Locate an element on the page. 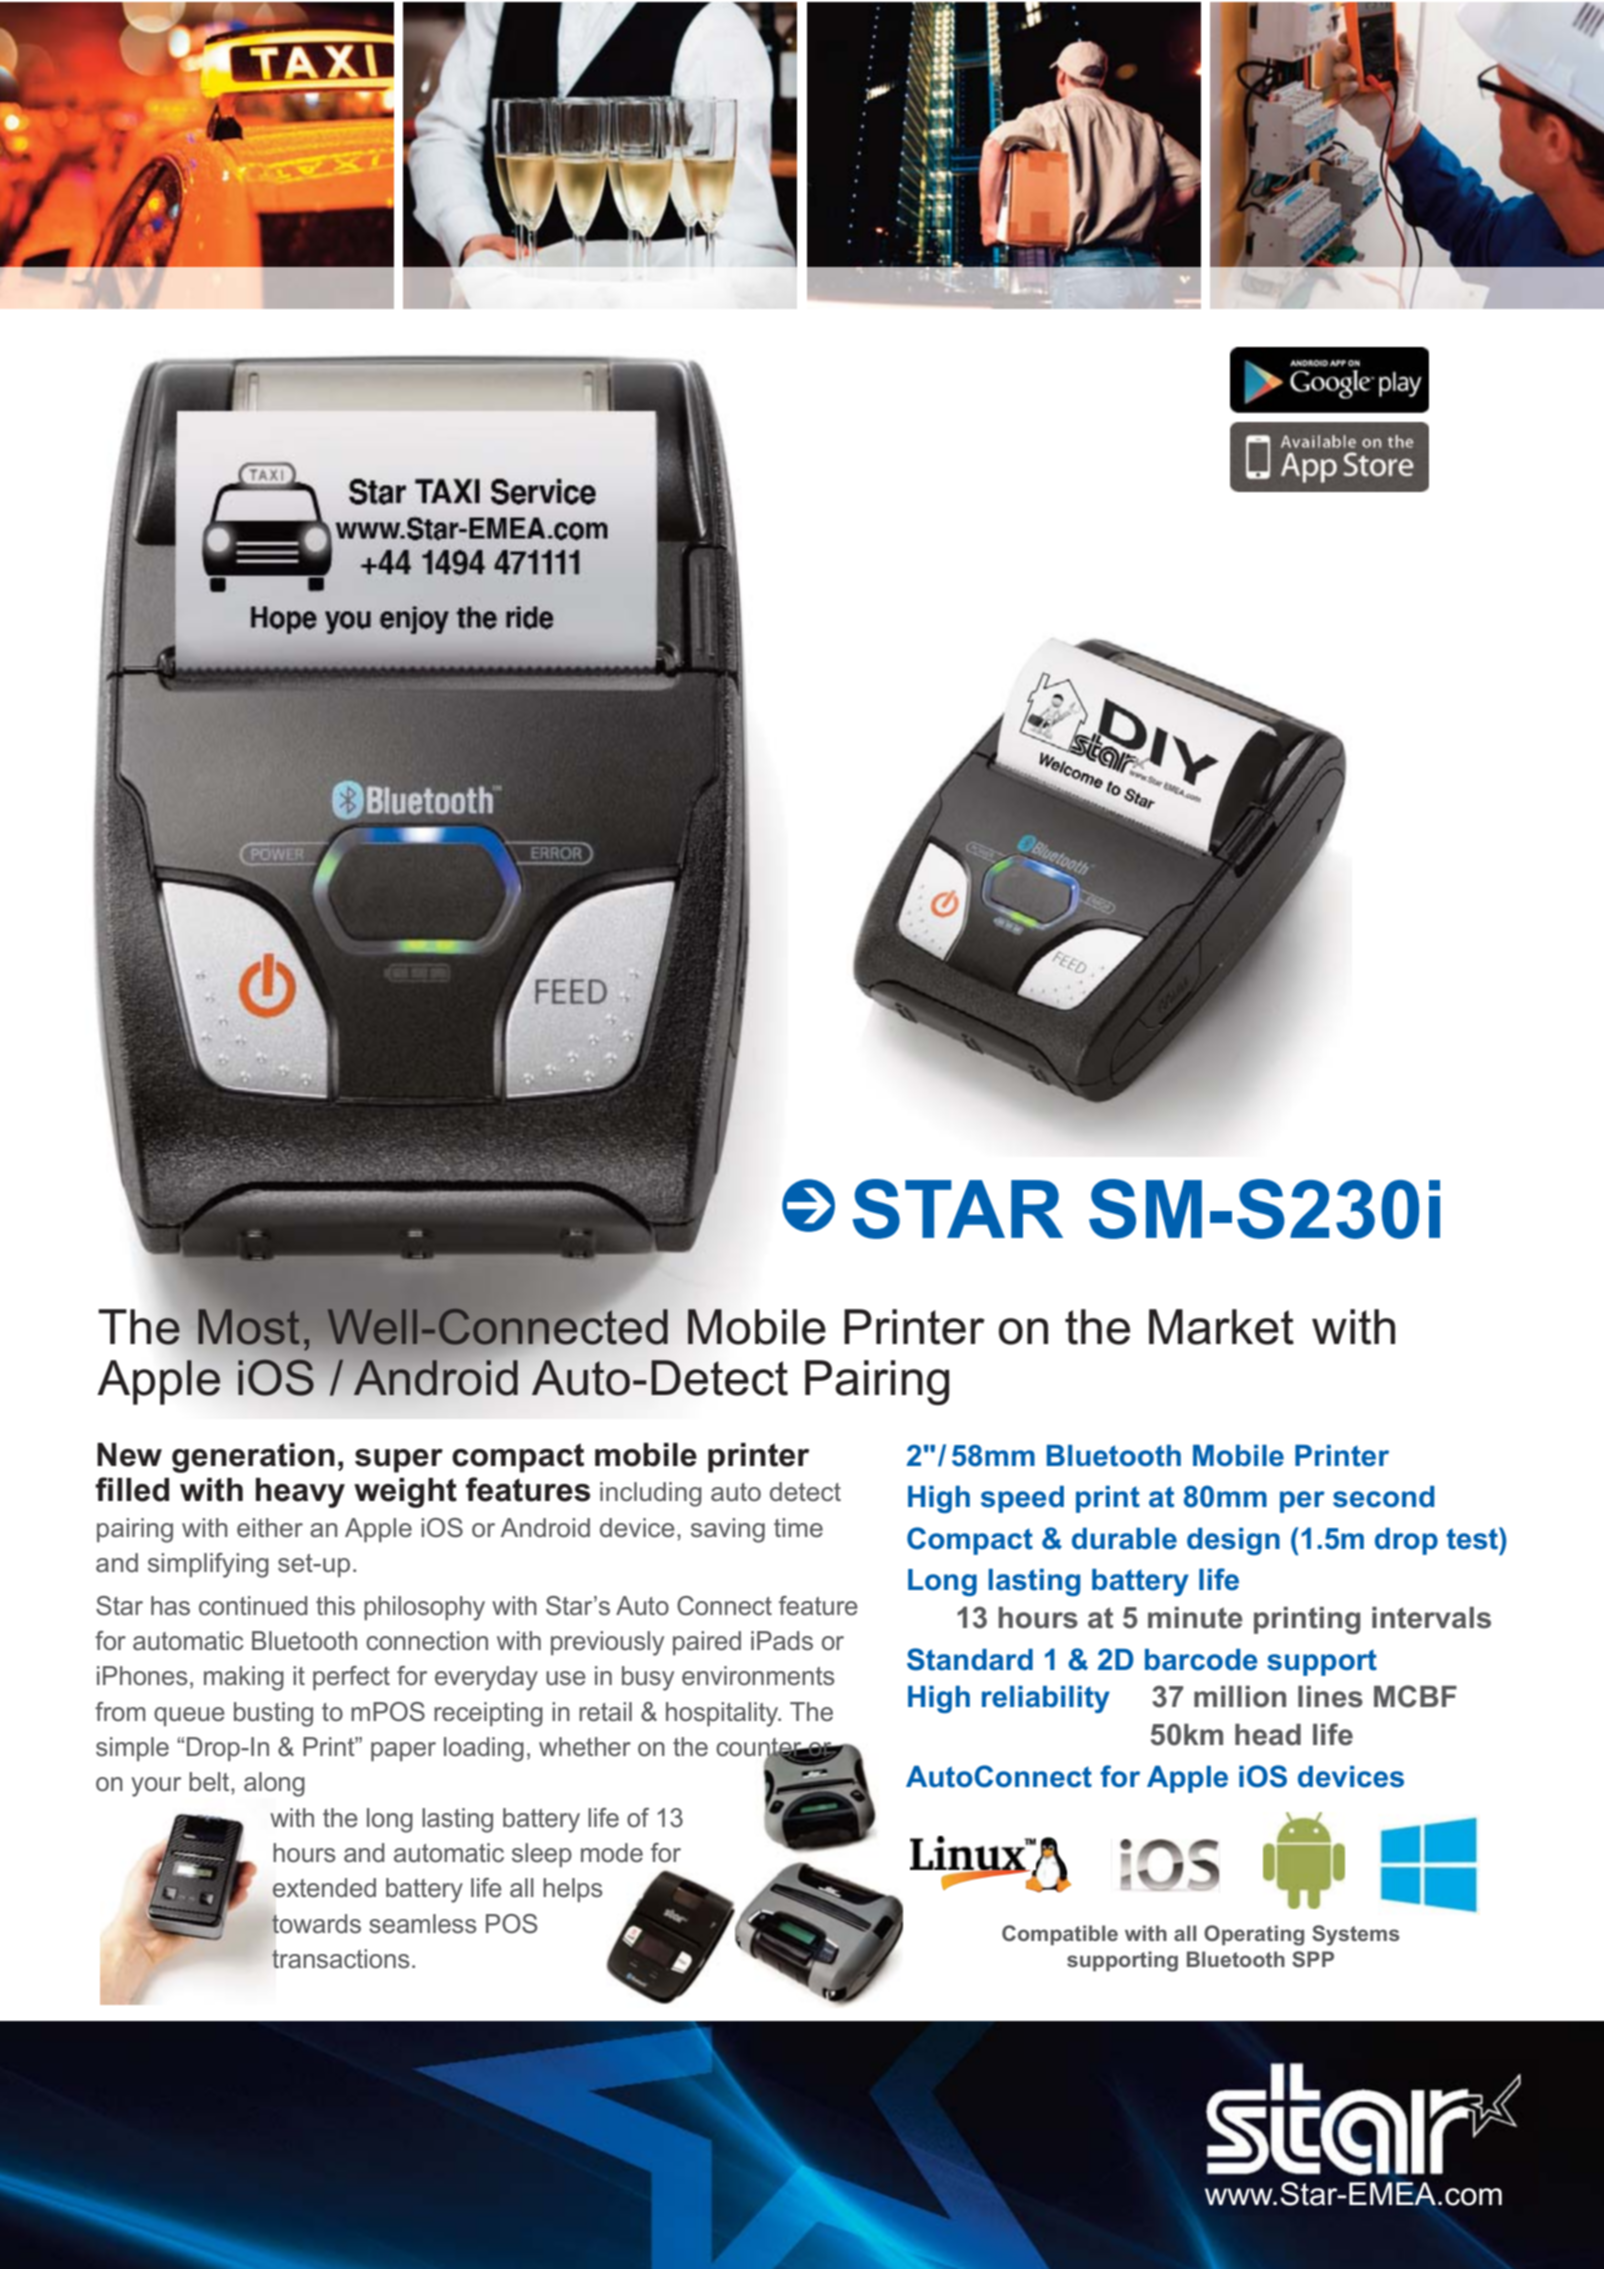 The height and width of the document is (2269, 1604). either is located at coordinates (270, 1528).
